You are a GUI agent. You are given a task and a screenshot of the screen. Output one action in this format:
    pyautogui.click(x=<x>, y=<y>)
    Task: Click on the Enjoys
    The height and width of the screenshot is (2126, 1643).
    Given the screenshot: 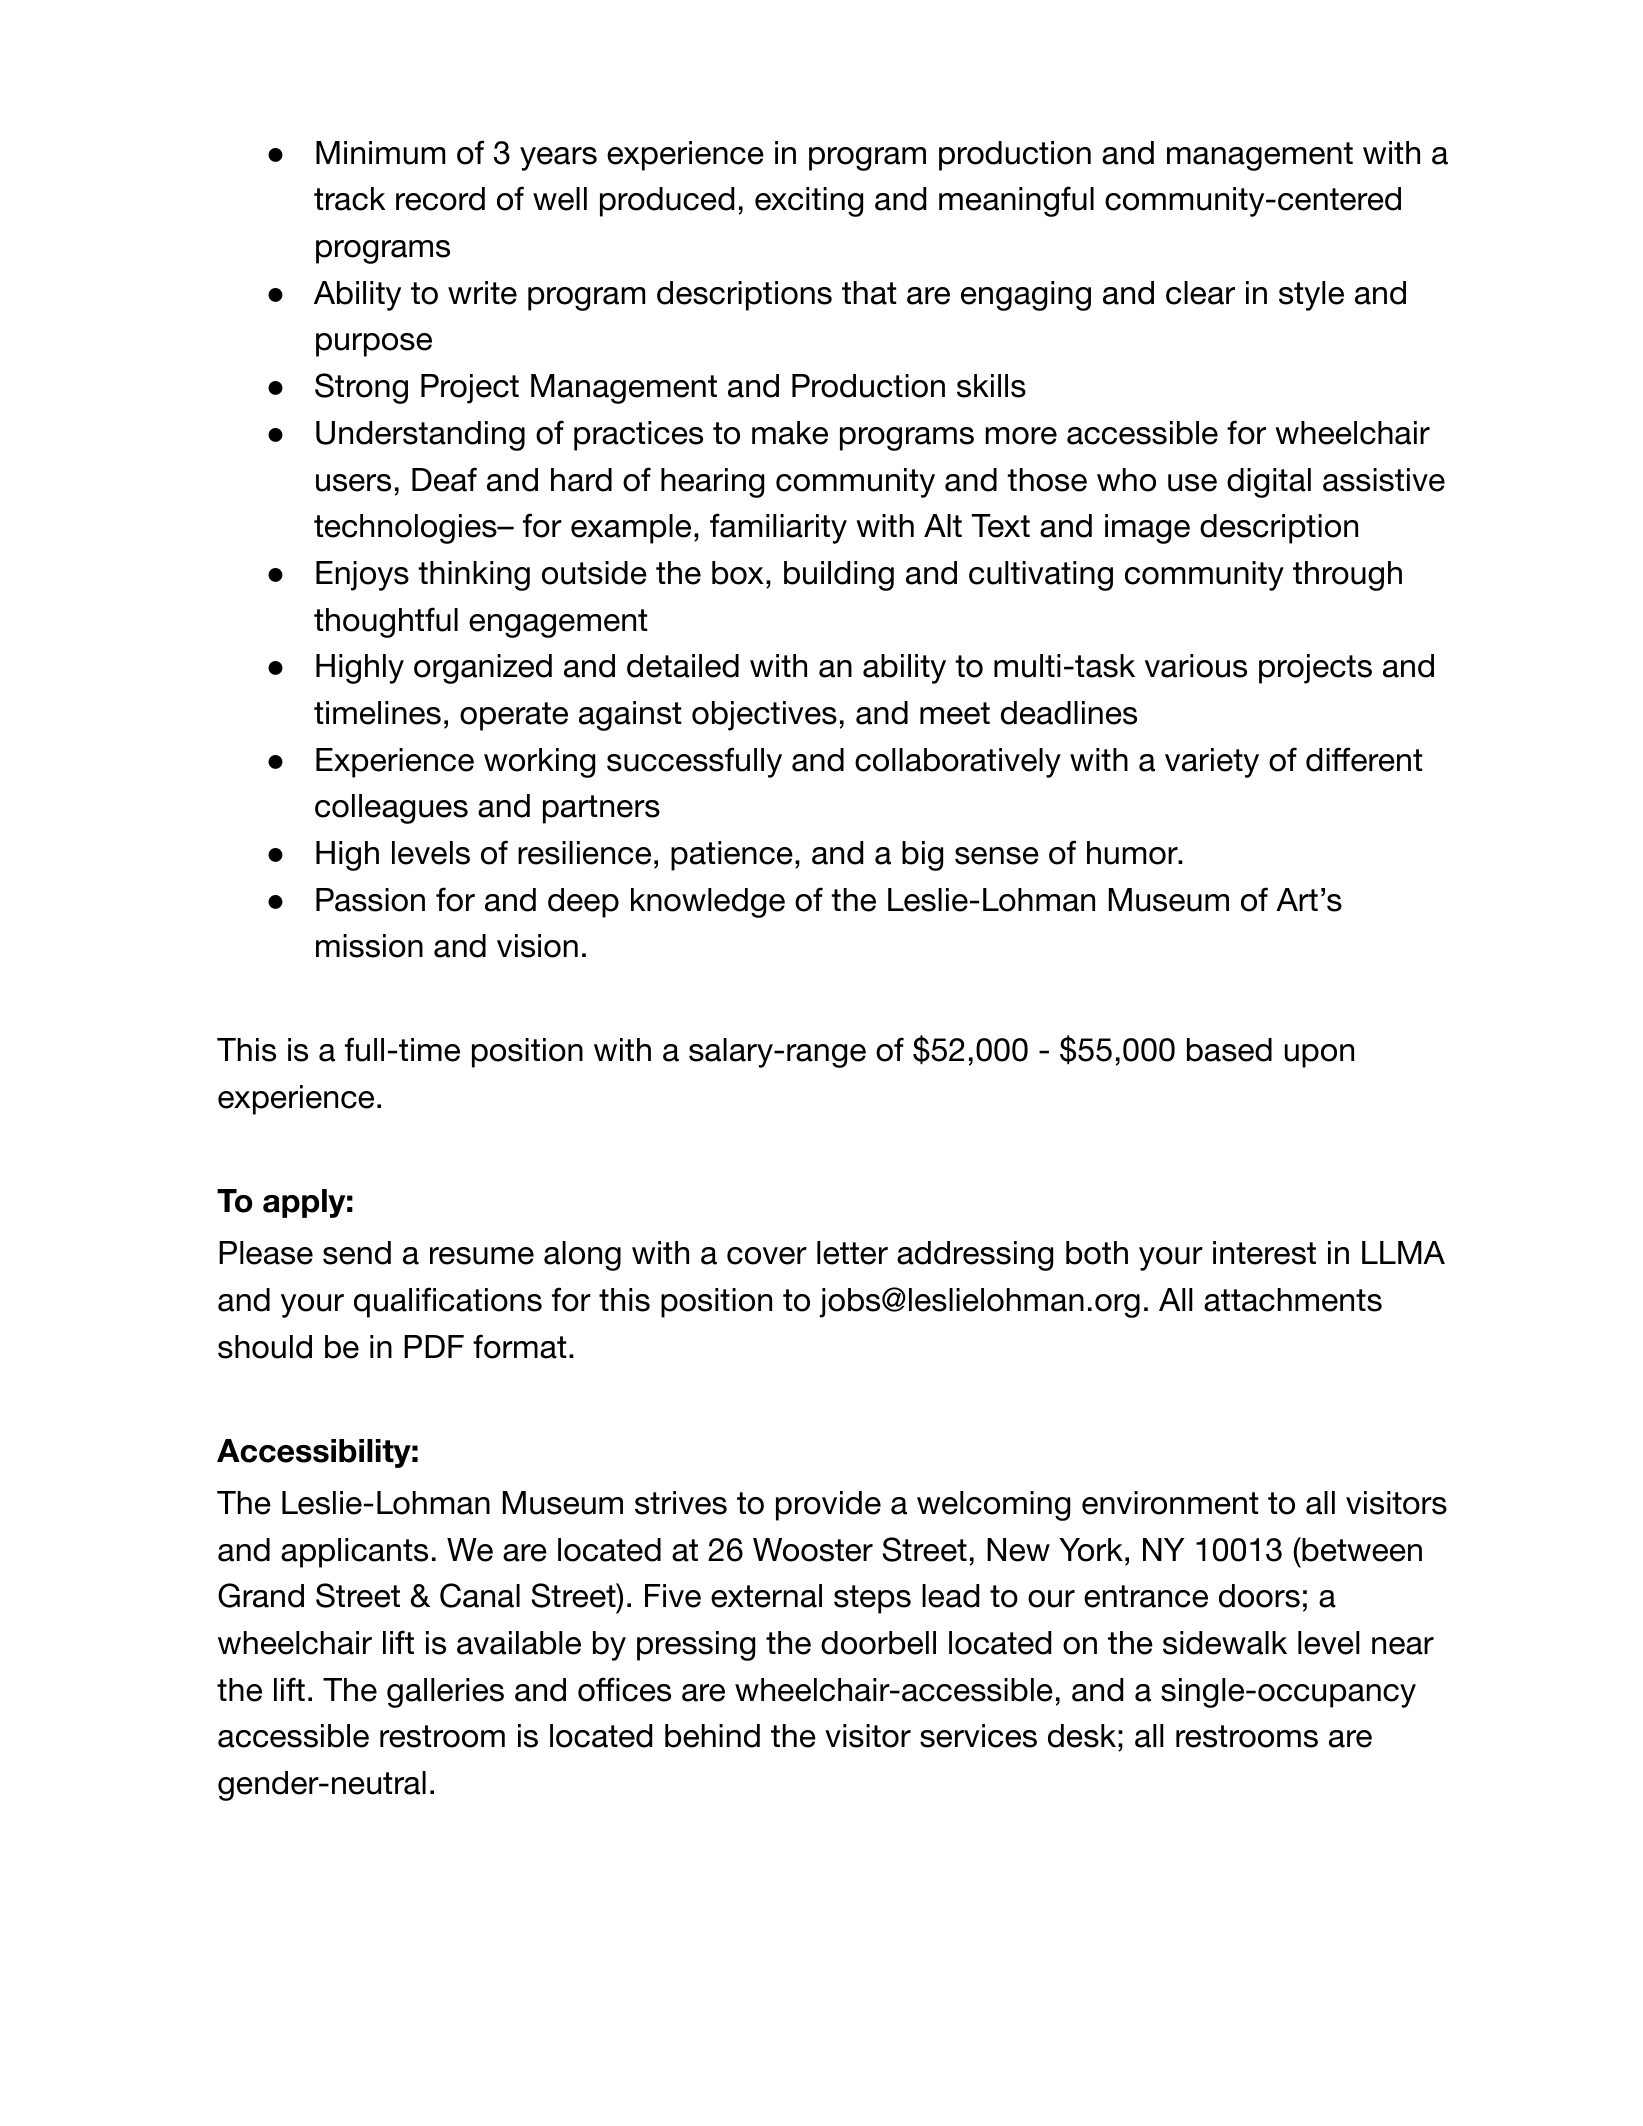 What is the action you would take?
    pyautogui.click(x=362, y=576)
